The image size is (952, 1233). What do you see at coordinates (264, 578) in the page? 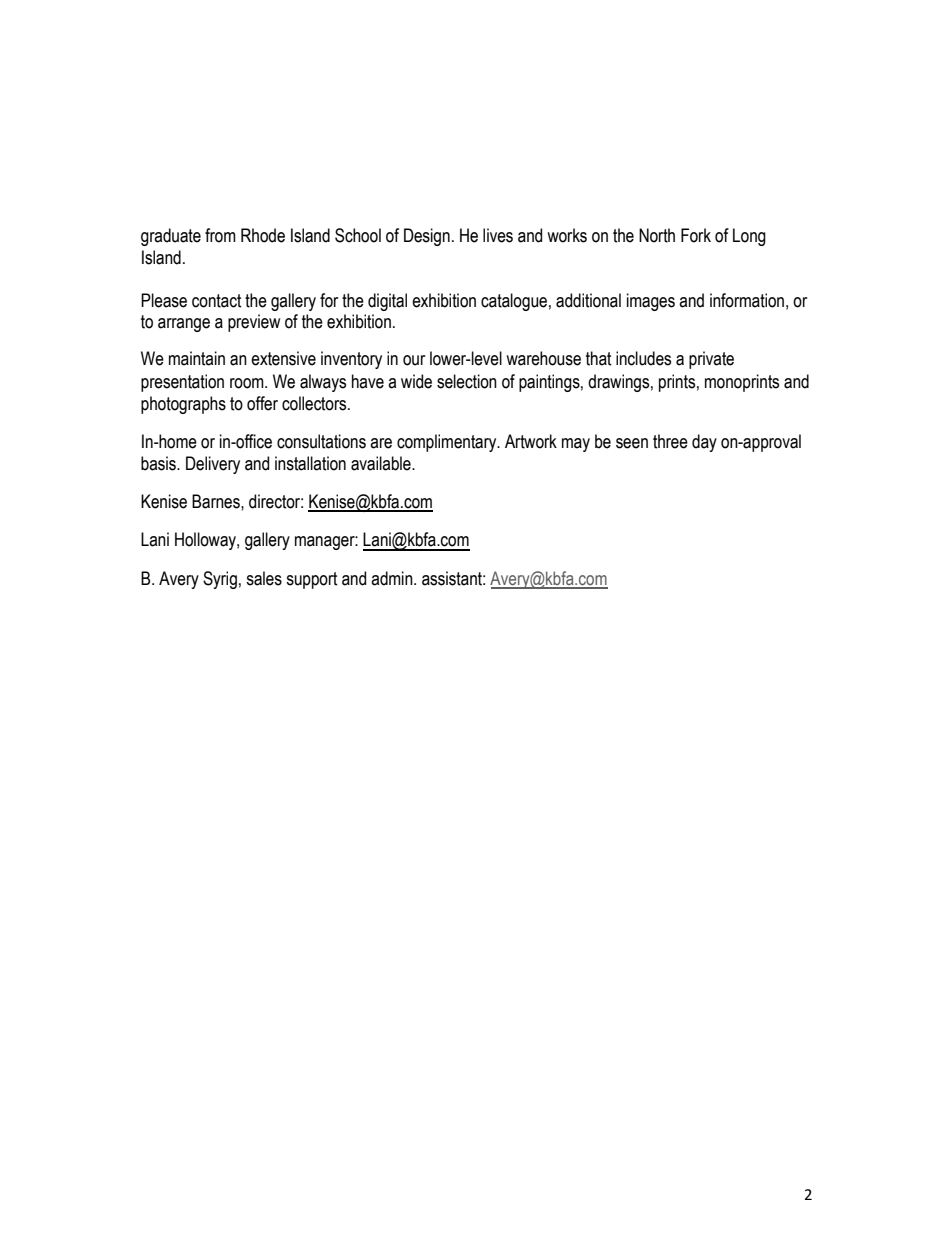
I see `sales` at bounding box center [264, 578].
